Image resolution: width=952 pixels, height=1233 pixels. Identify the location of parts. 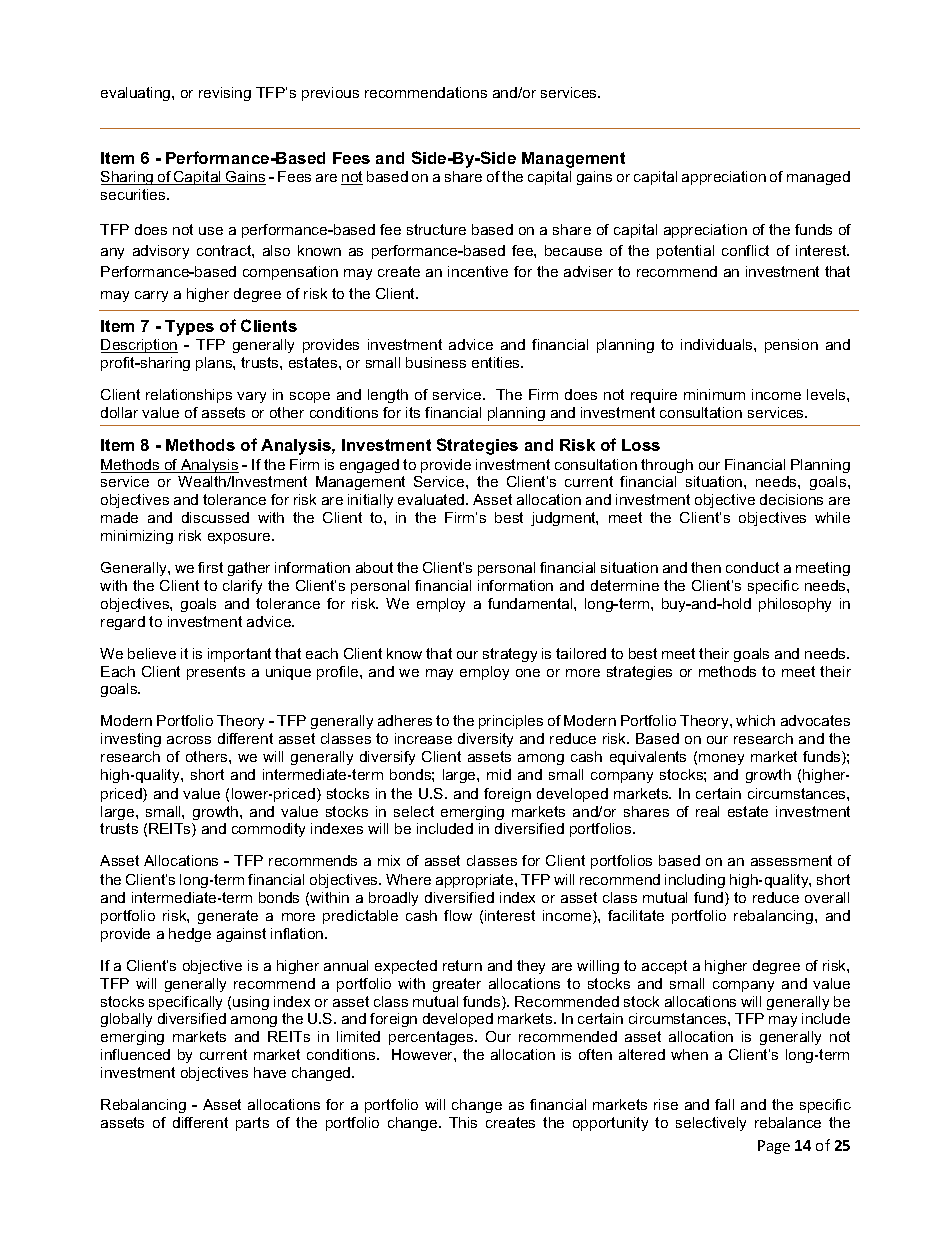
(252, 1124).
